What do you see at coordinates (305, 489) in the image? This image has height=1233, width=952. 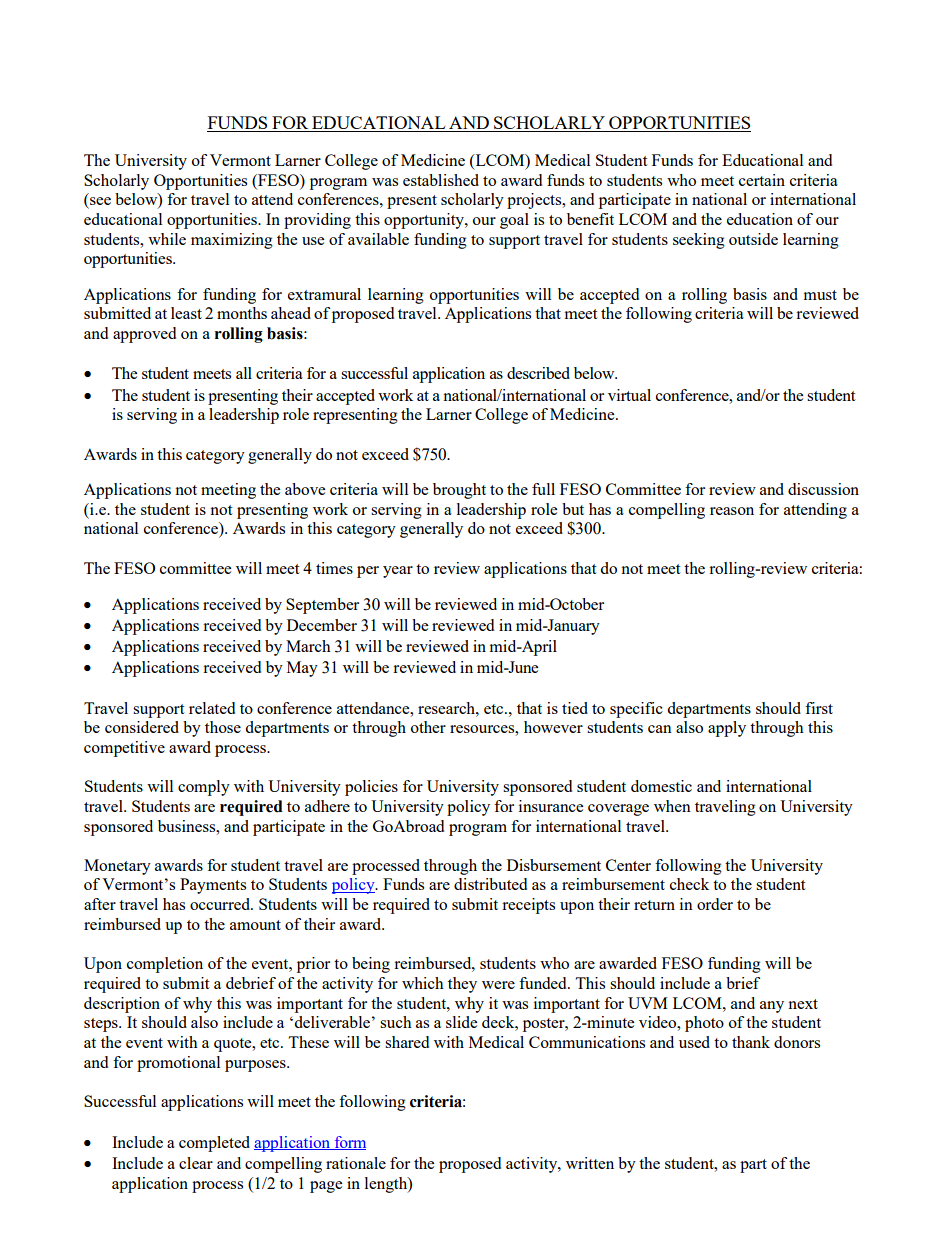 I see `above` at bounding box center [305, 489].
